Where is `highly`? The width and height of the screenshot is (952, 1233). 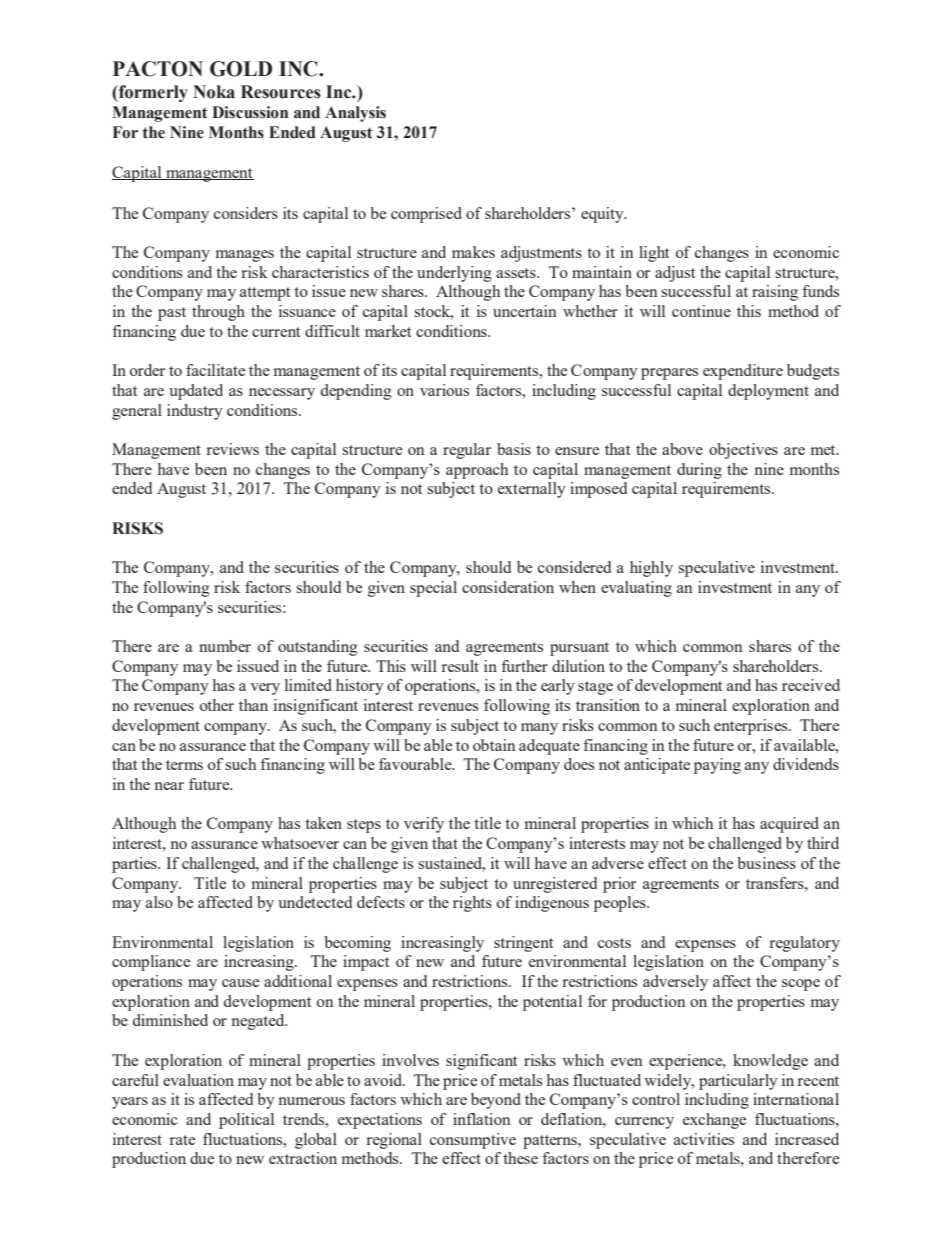
highly is located at coordinates (651, 569).
